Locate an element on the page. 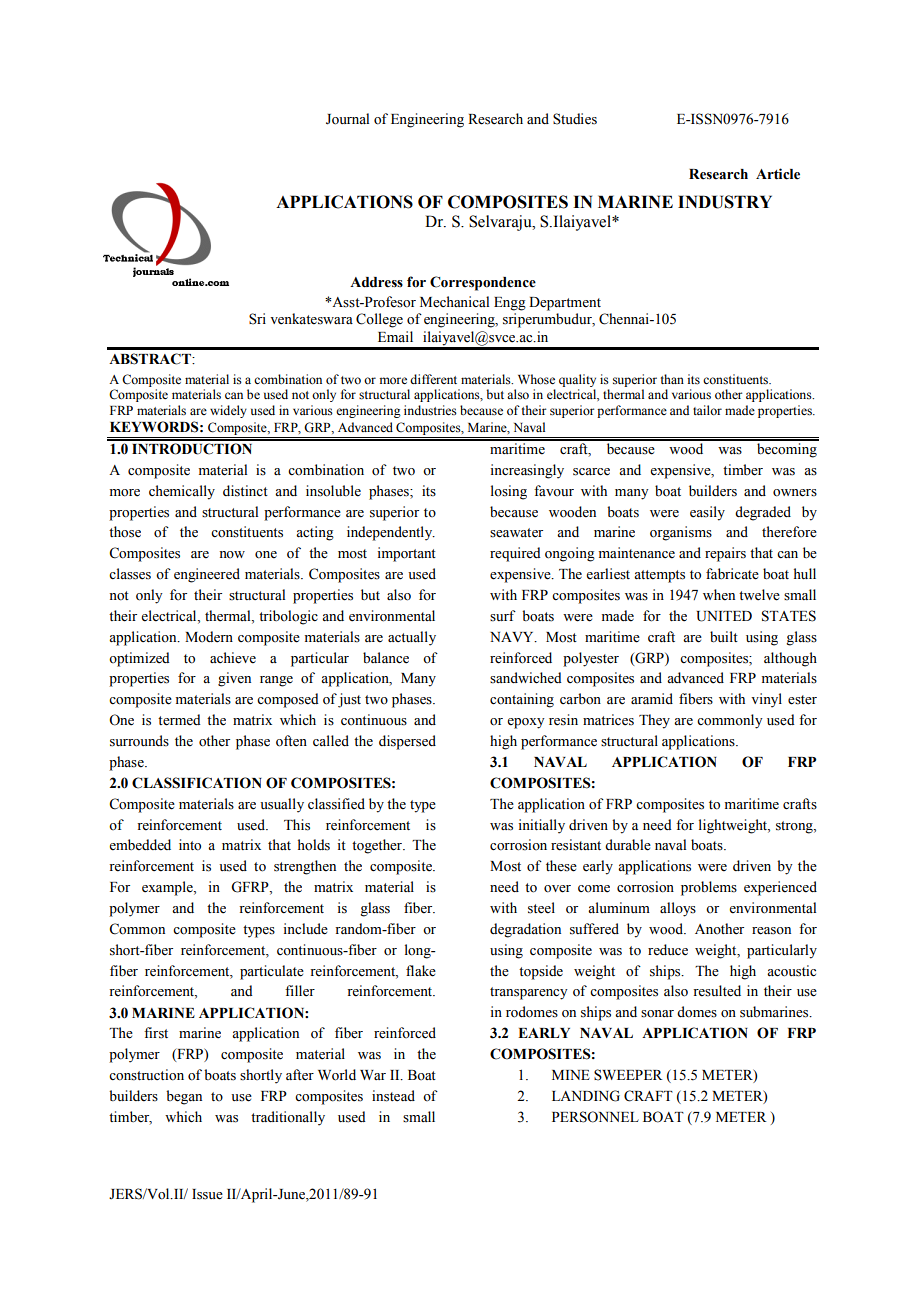 The image size is (924, 1308). Studies is located at coordinates (575, 119).
